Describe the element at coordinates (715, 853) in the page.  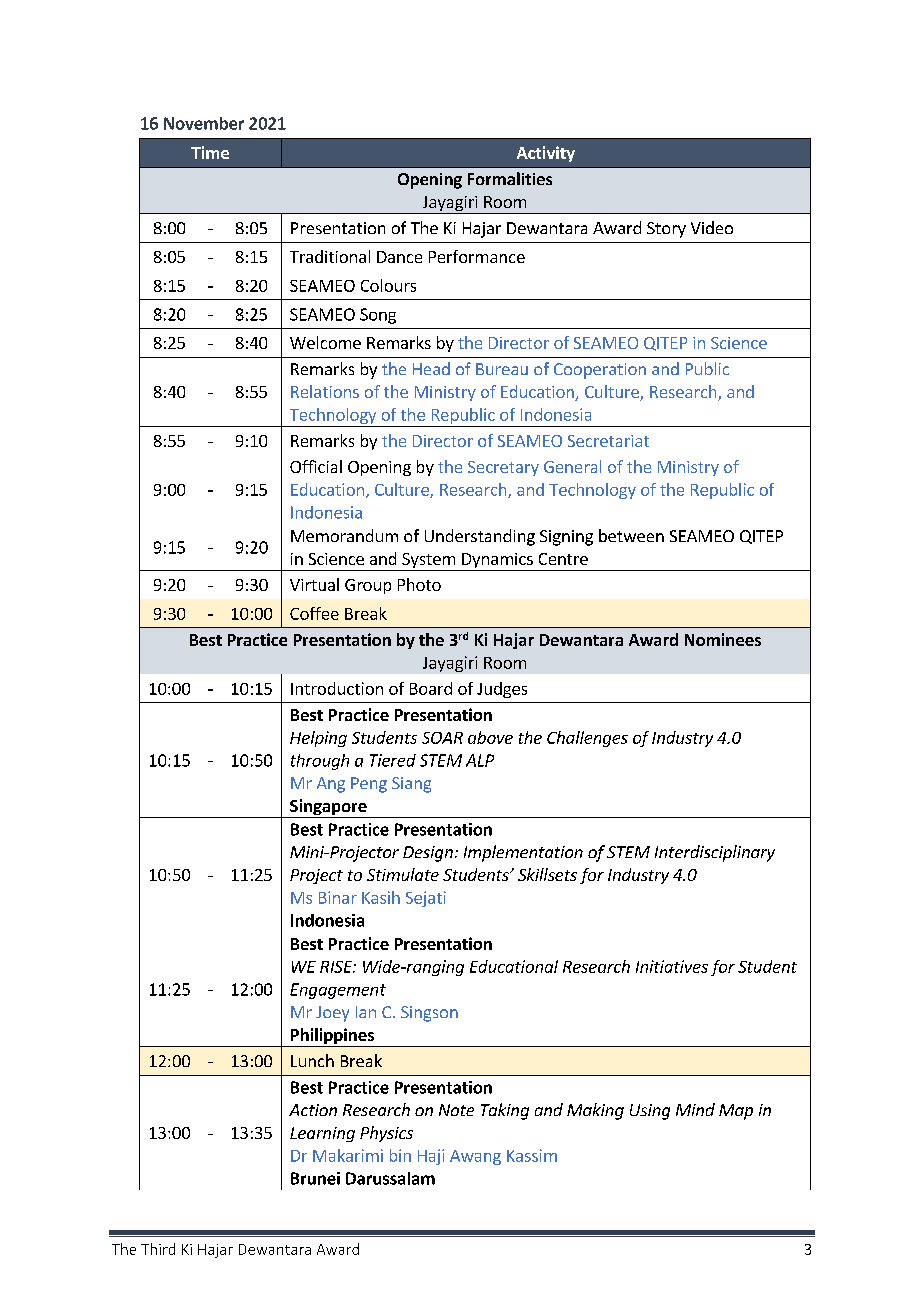
I see `Interdisciplinary` at that location.
